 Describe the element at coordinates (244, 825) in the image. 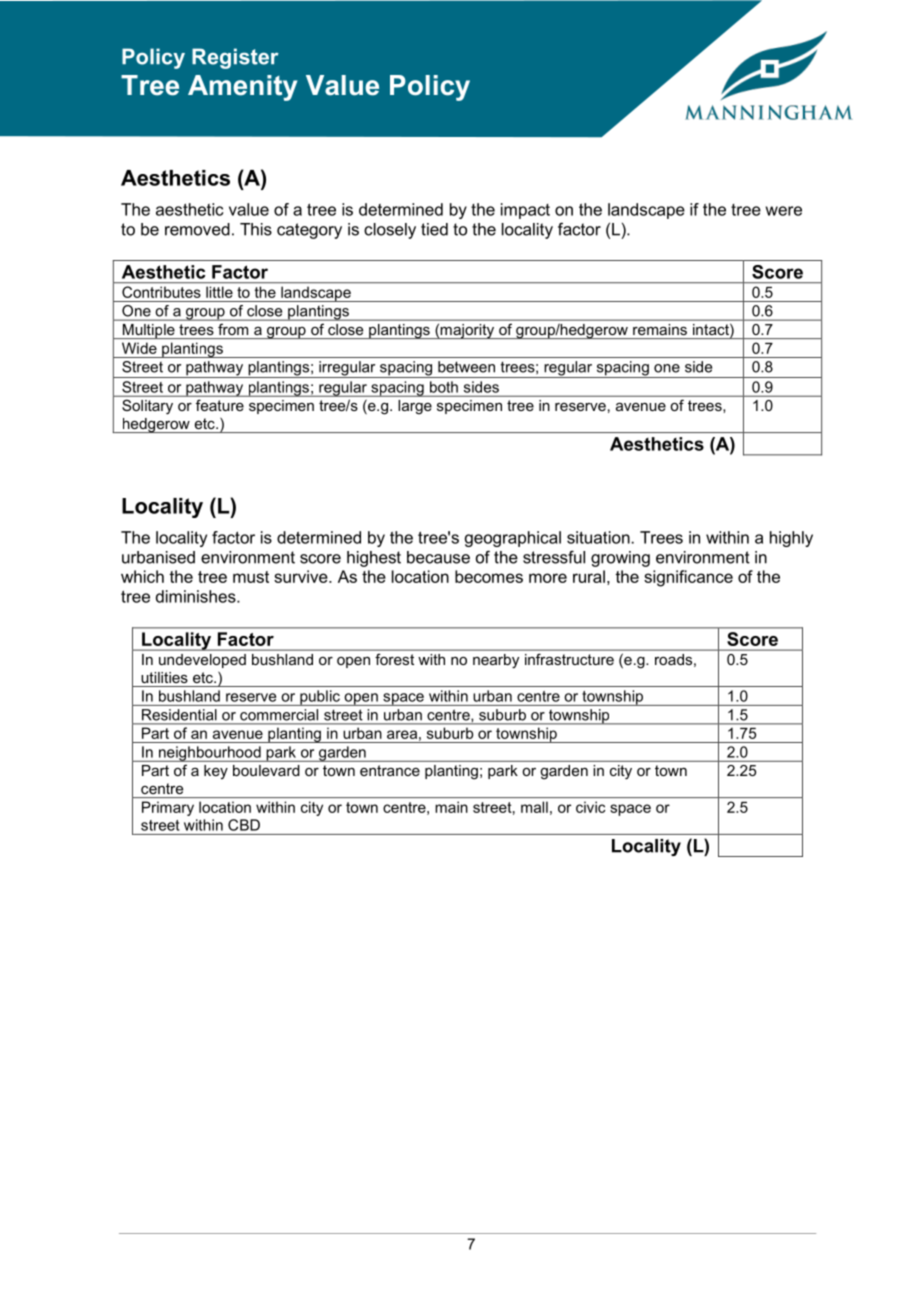

I see `CBD` at that location.
